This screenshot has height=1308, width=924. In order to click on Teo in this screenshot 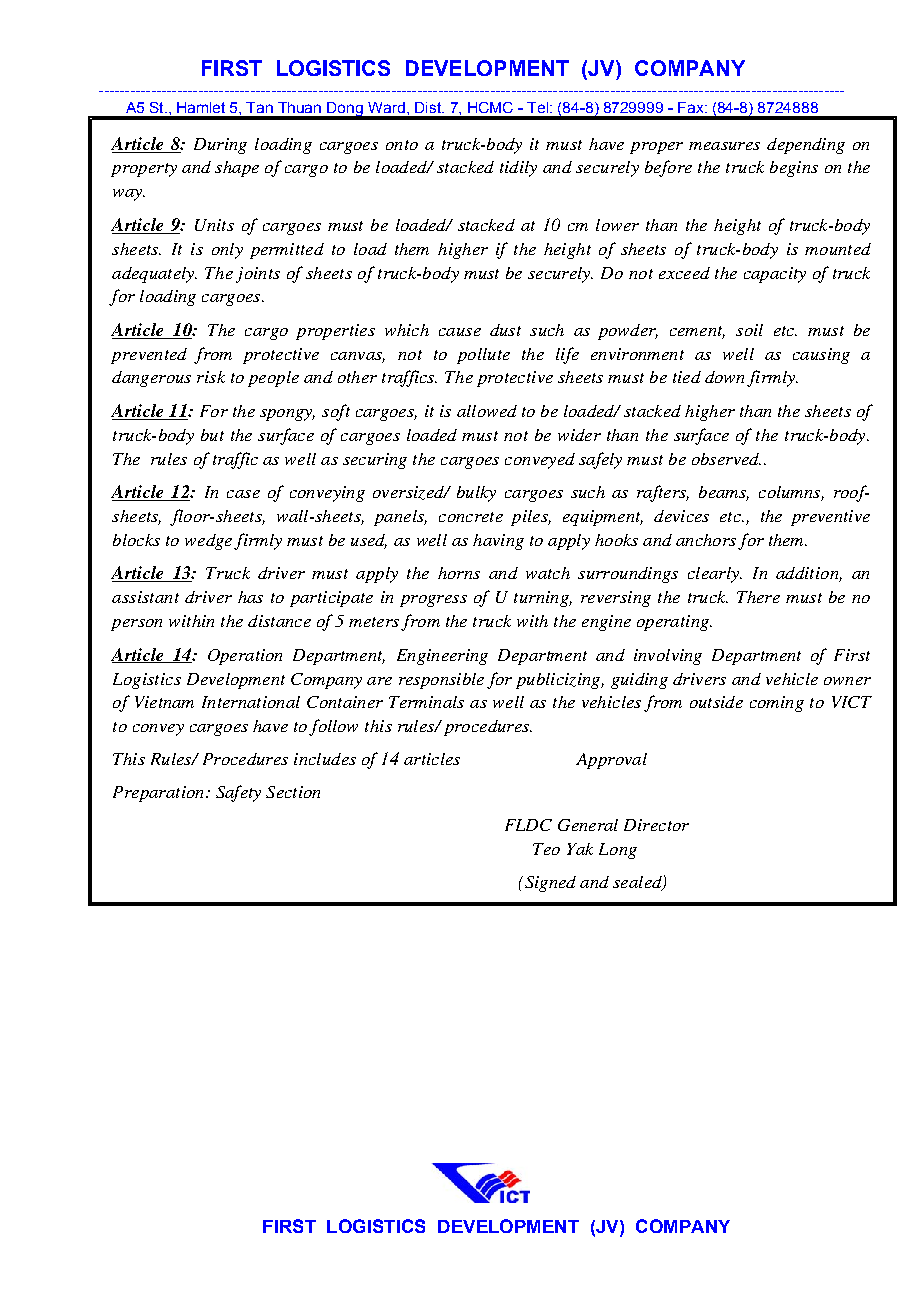, I will do `click(546, 849)`.
